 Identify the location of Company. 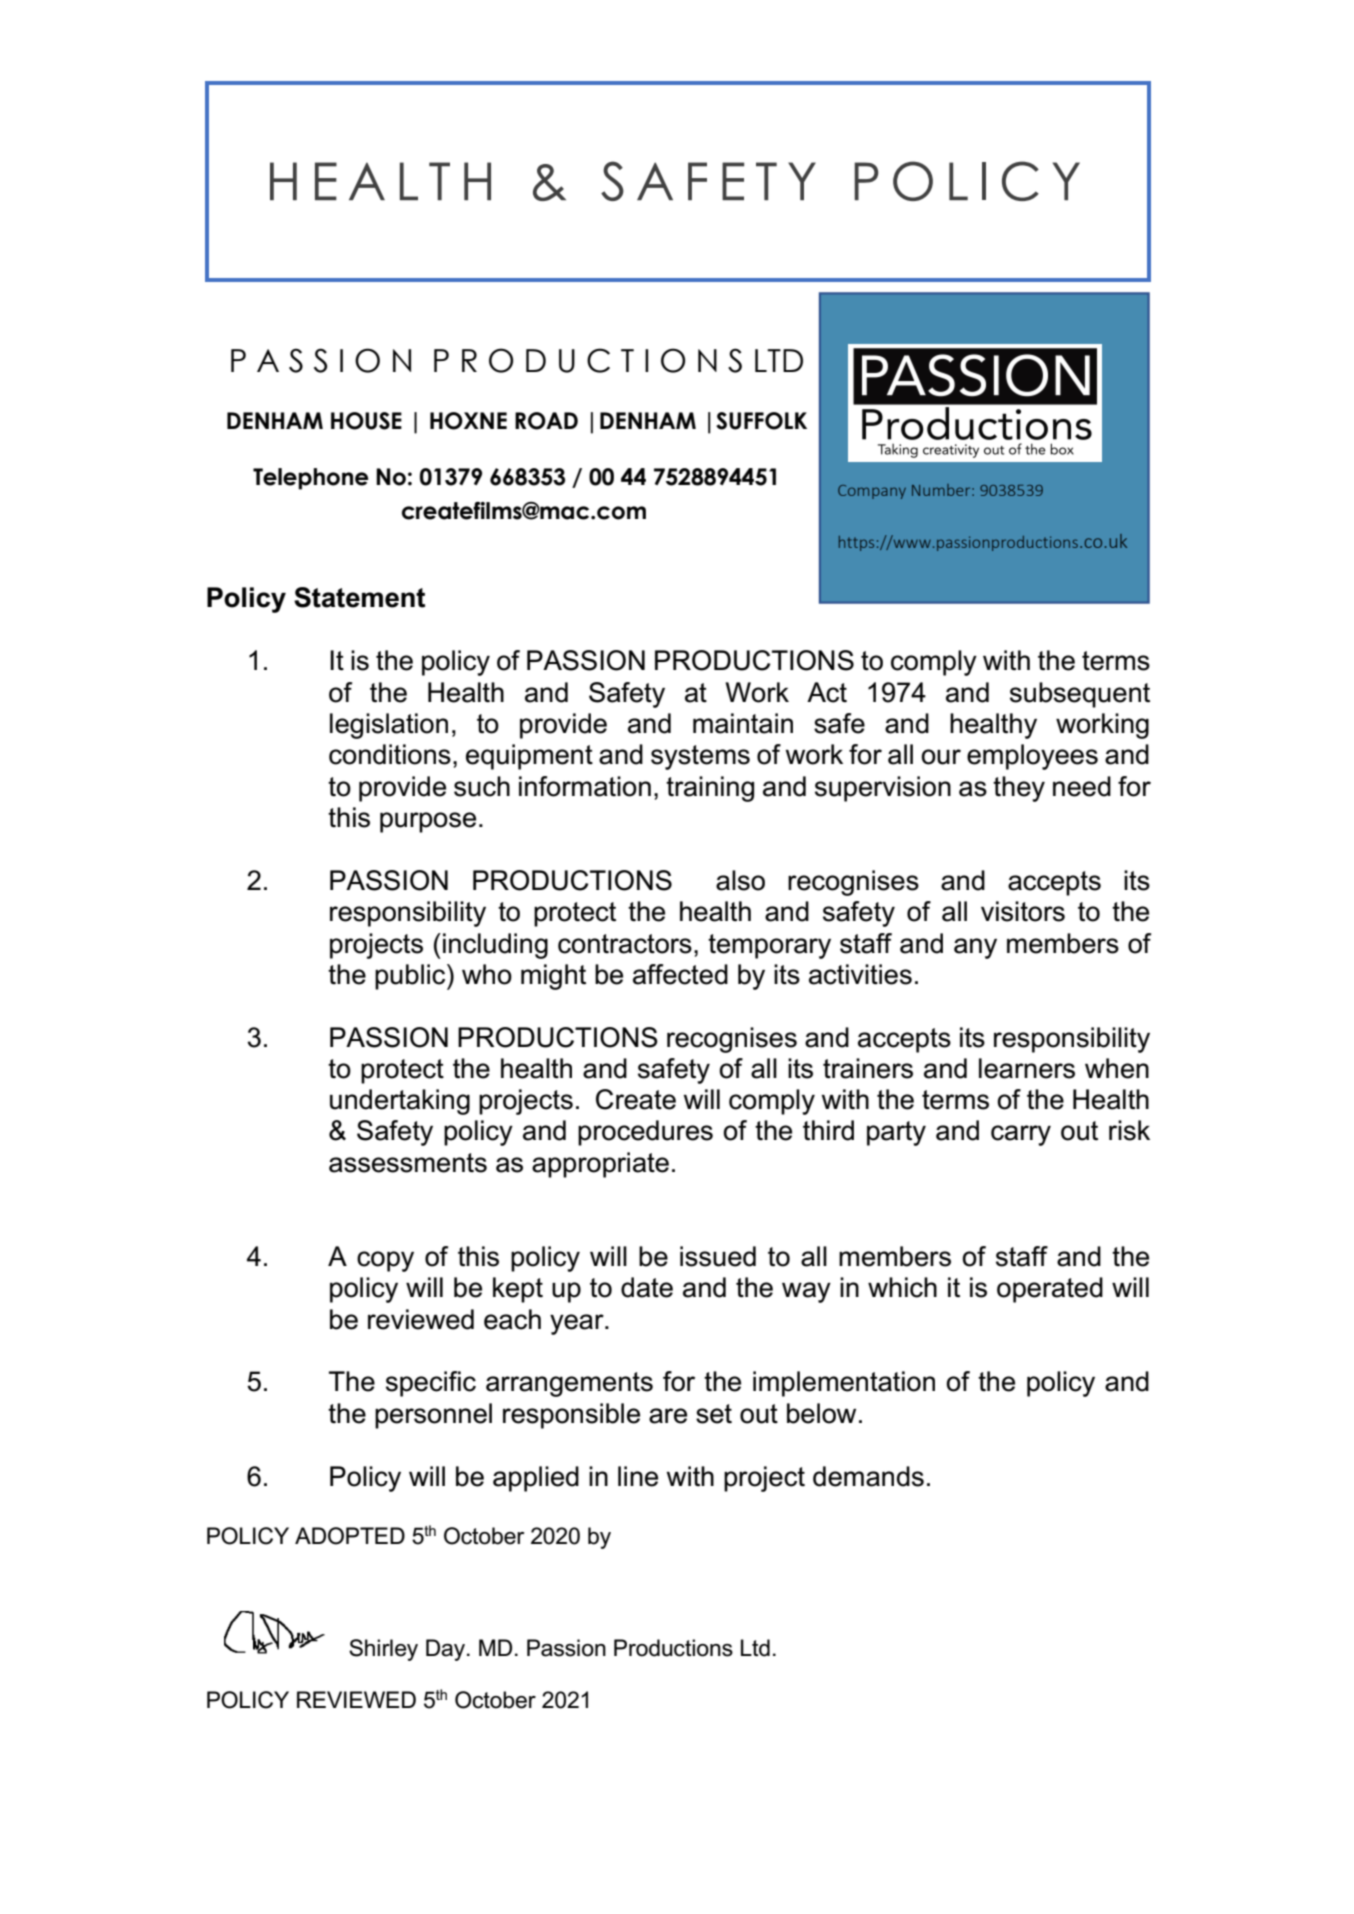
(872, 492).
